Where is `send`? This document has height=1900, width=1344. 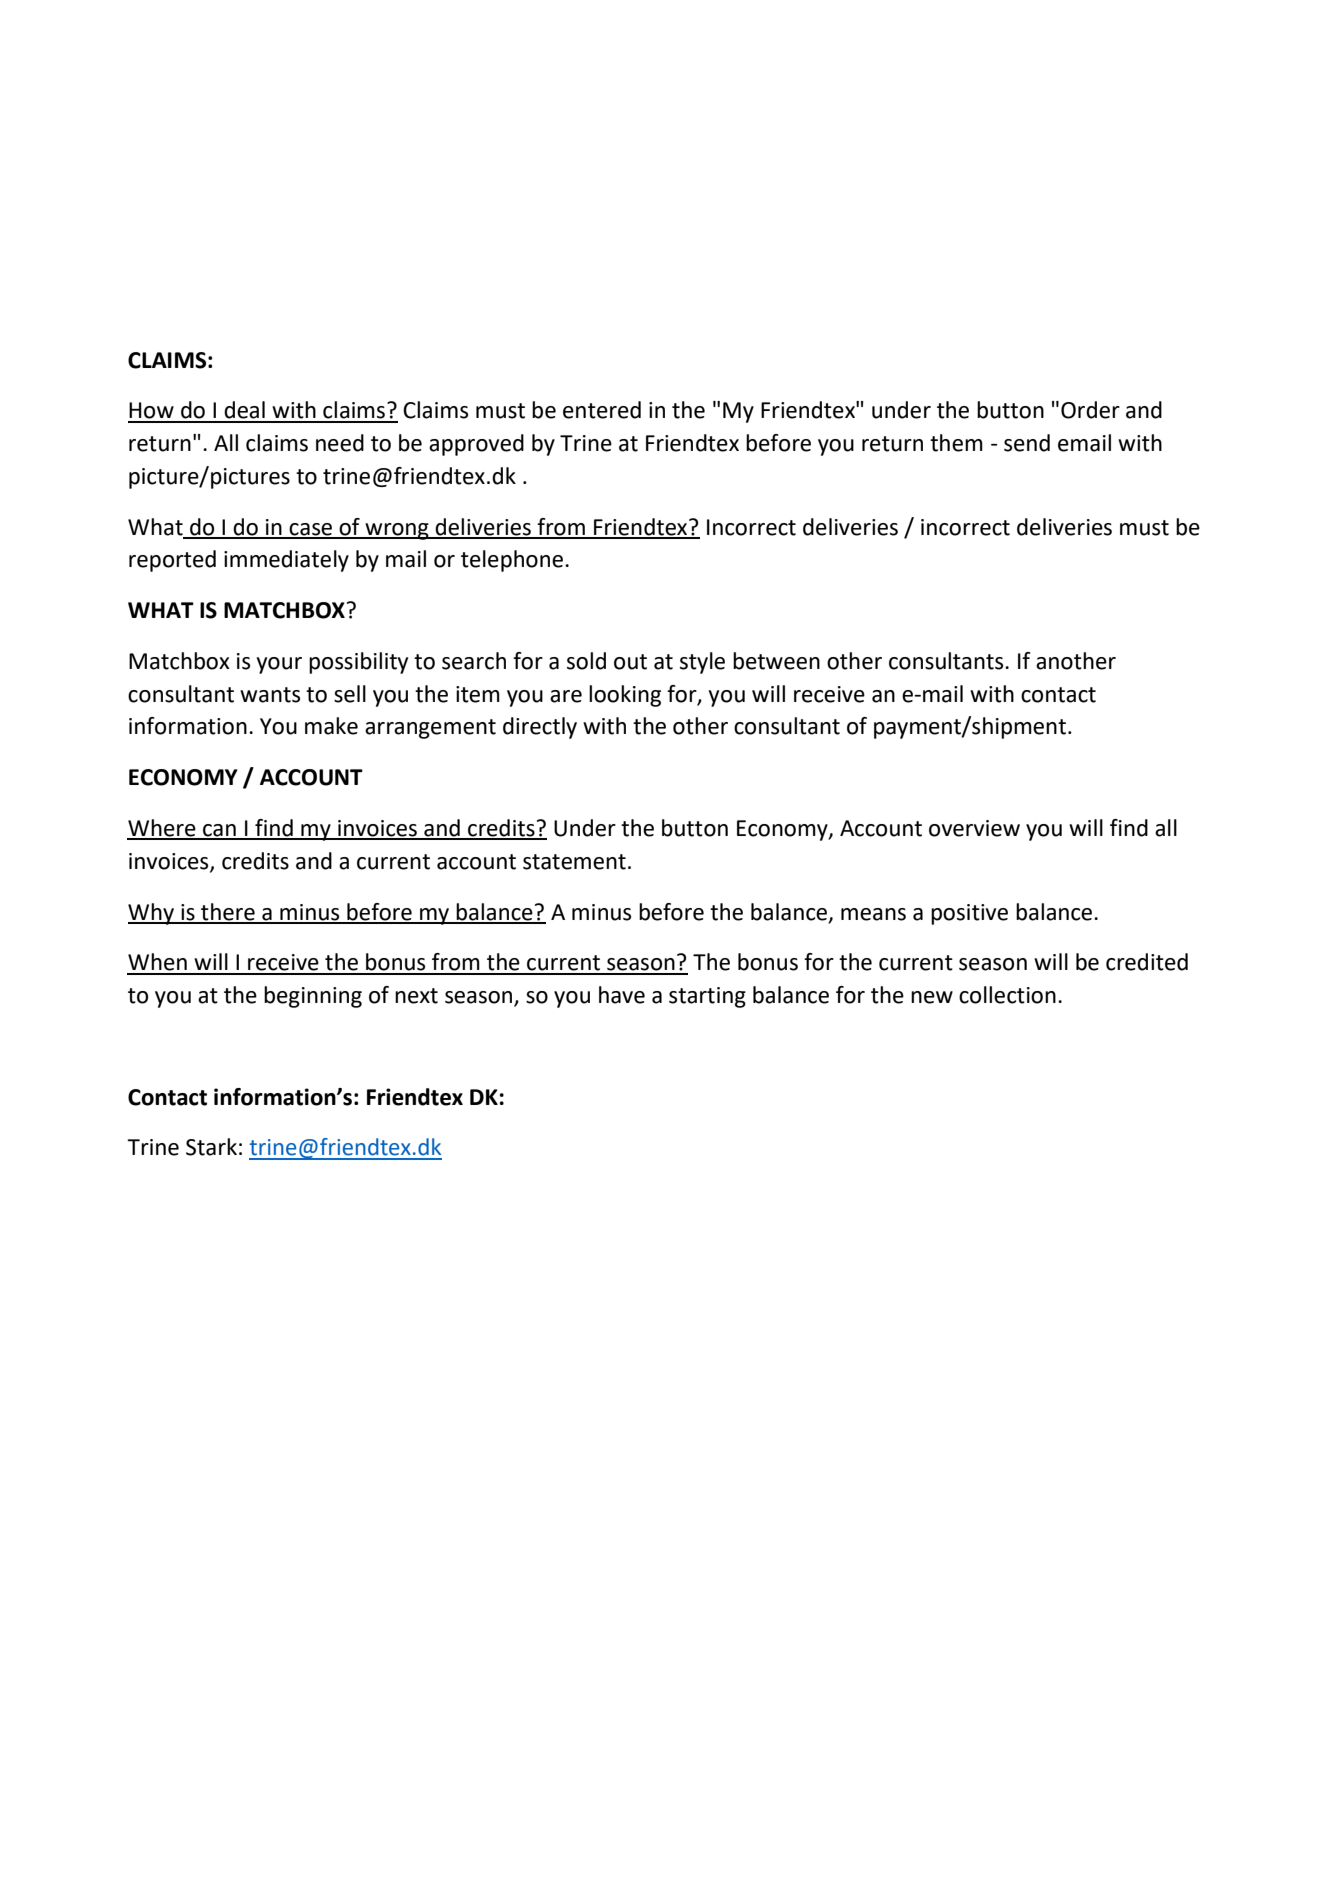 send is located at coordinates (1027, 443).
